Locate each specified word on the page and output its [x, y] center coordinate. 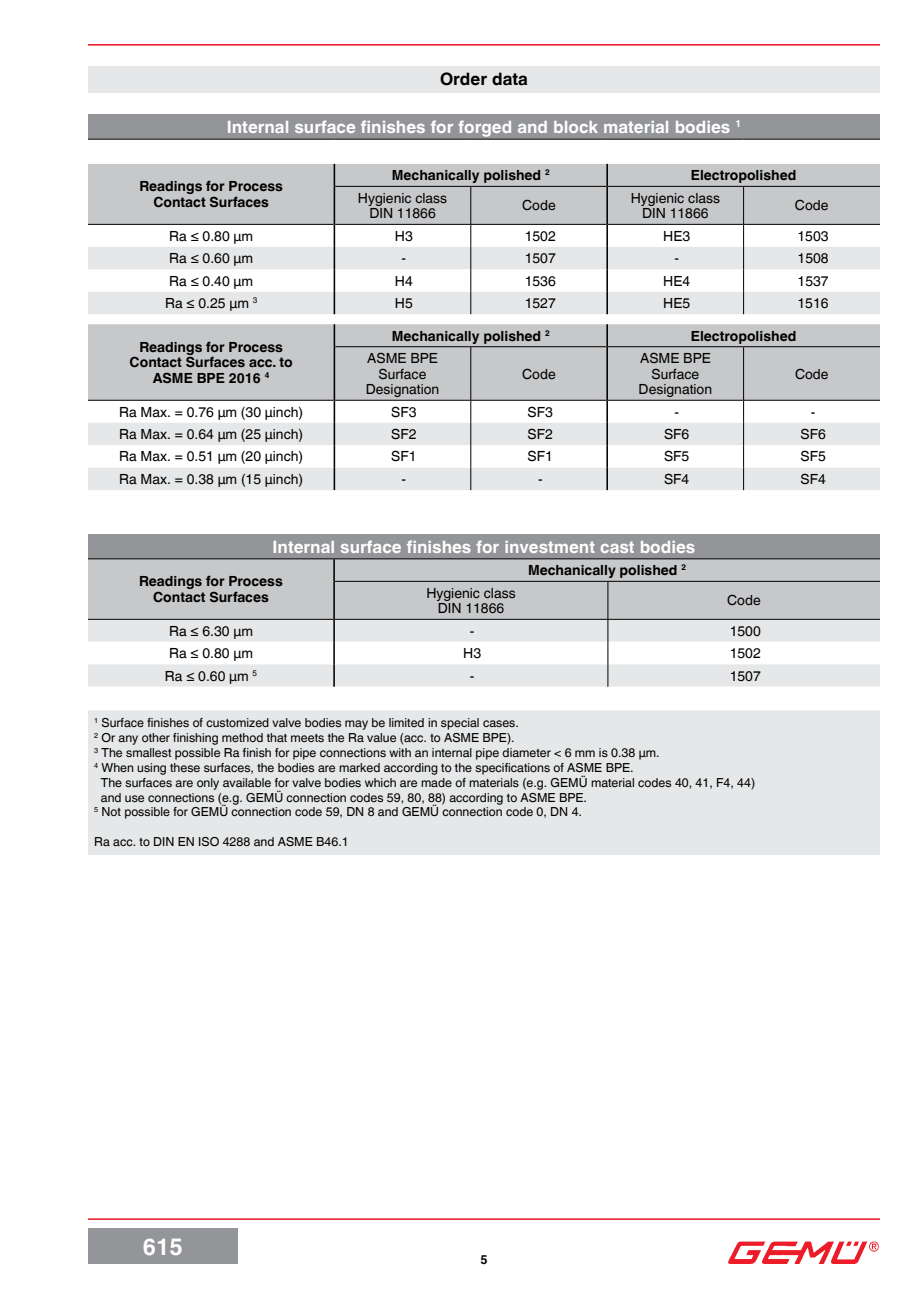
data [509, 79]
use [134, 798]
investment [550, 547]
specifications [512, 769]
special [460, 724]
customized [237, 722]
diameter [526, 752]
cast [617, 547]
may [356, 725]
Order [463, 79]
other [156, 737]
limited [406, 722]
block [576, 127]
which [380, 782]
